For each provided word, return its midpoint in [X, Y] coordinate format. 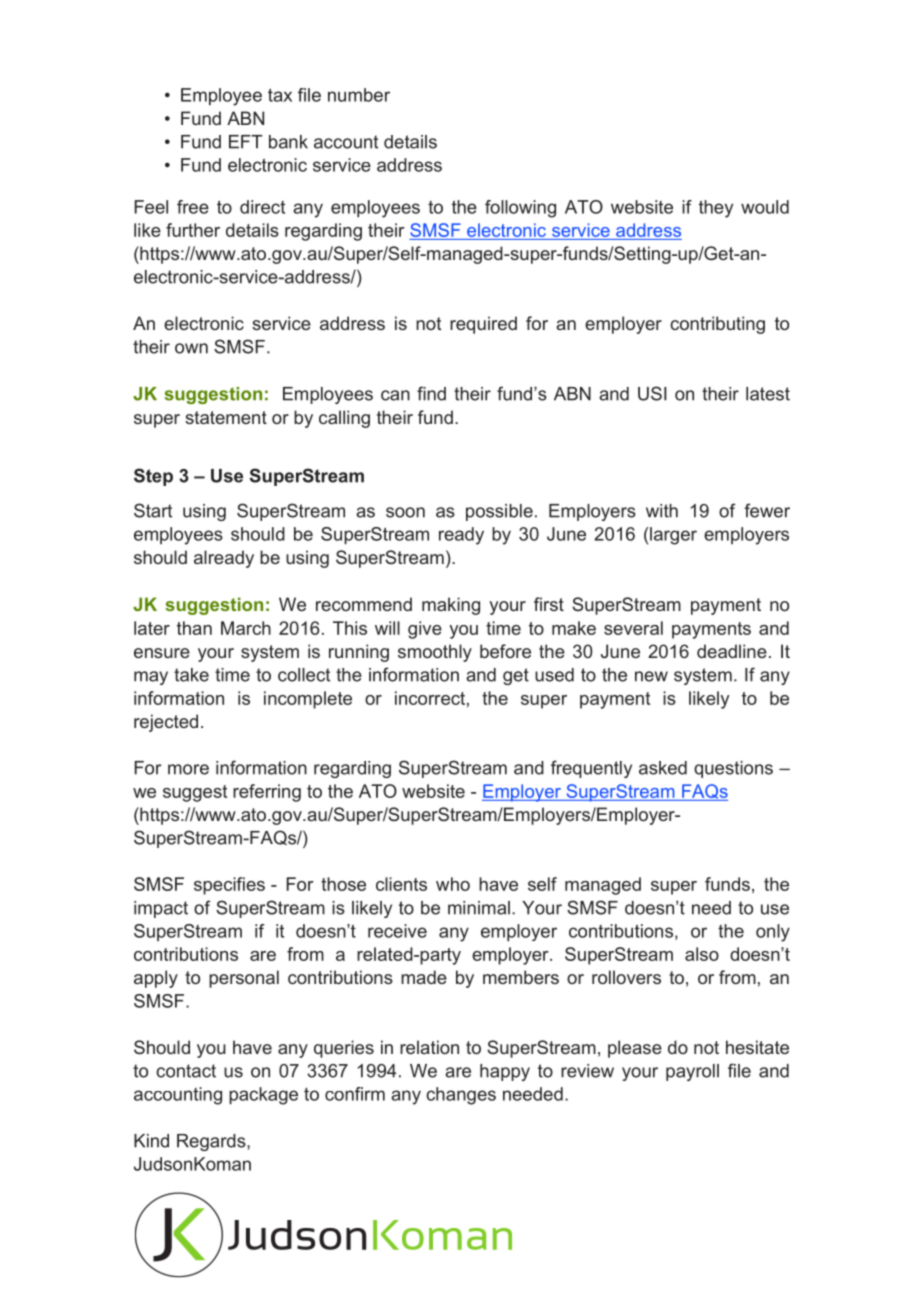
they [716, 209]
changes [461, 1096]
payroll [692, 1072]
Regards [212, 1142]
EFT [246, 142]
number [359, 95]
